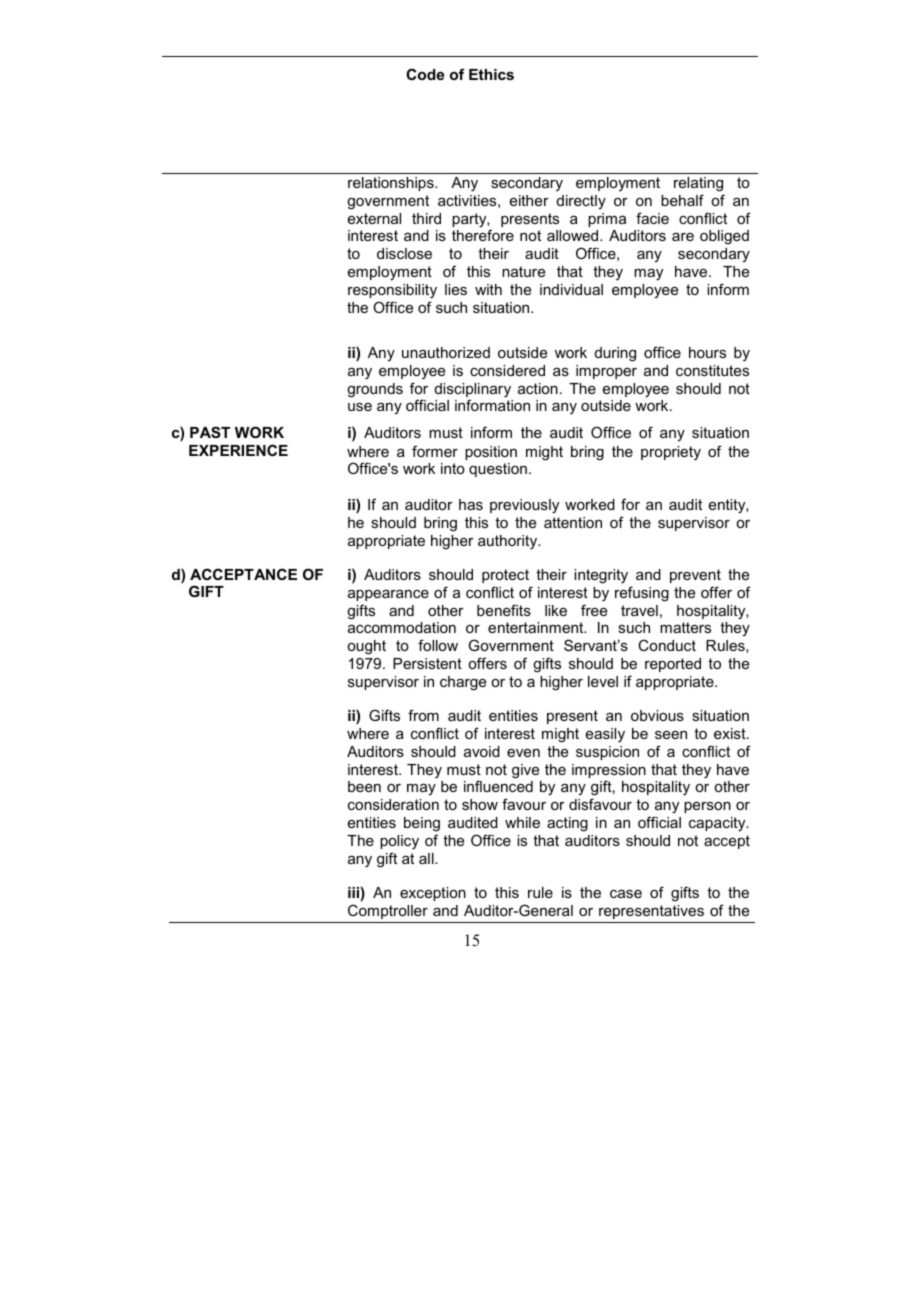  Describe the element at coordinates (707, 352) in the page. I see `hours` at that location.
